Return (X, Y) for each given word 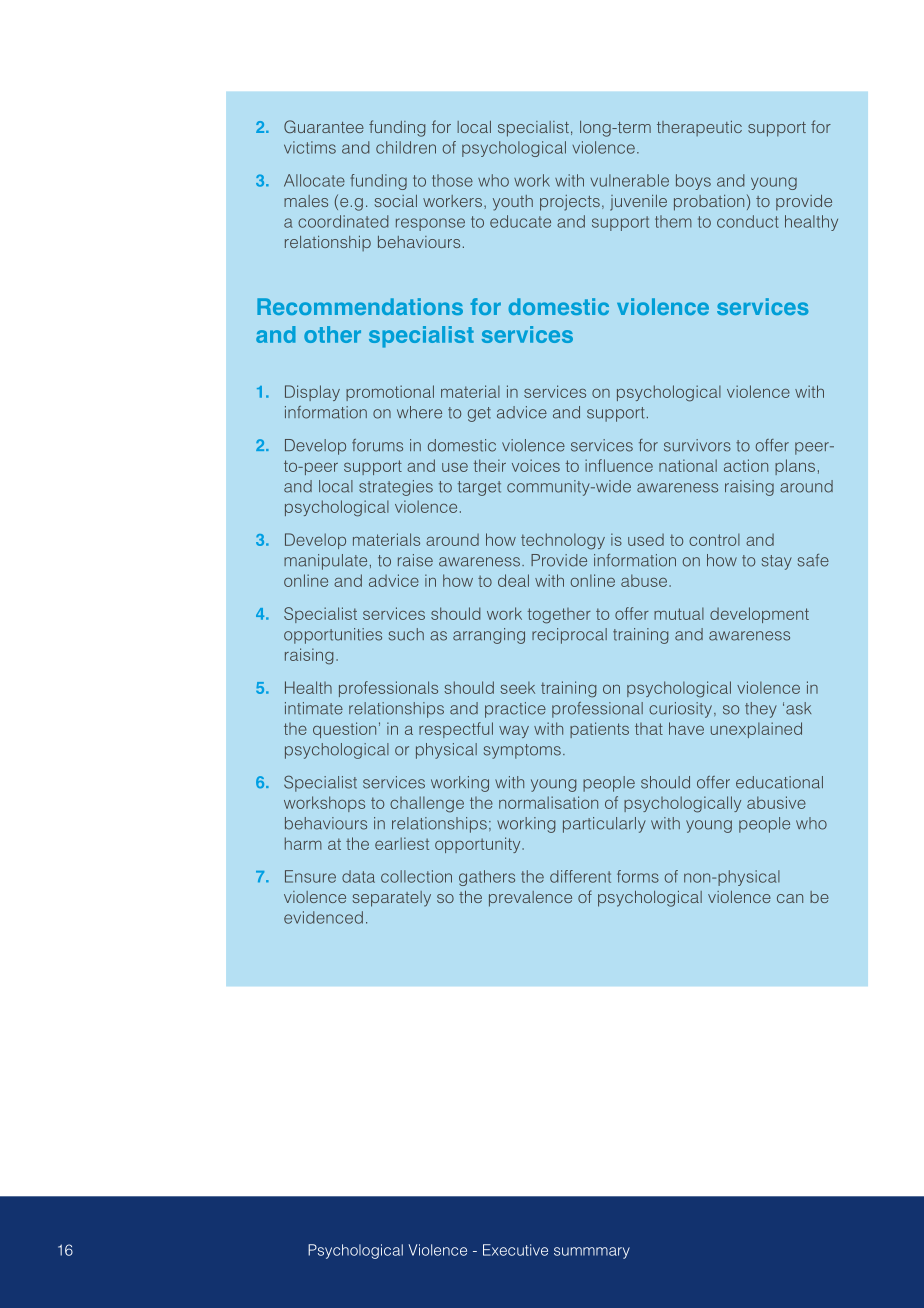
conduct (748, 221)
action (746, 465)
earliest (402, 843)
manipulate (325, 562)
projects (570, 203)
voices (536, 465)
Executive (515, 1250)
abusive (776, 802)
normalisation (548, 802)
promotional (390, 393)
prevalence (530, 899)
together (559, 616)
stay (777, 562)
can (790, 898)
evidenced (323, 917)
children (406, 147)
